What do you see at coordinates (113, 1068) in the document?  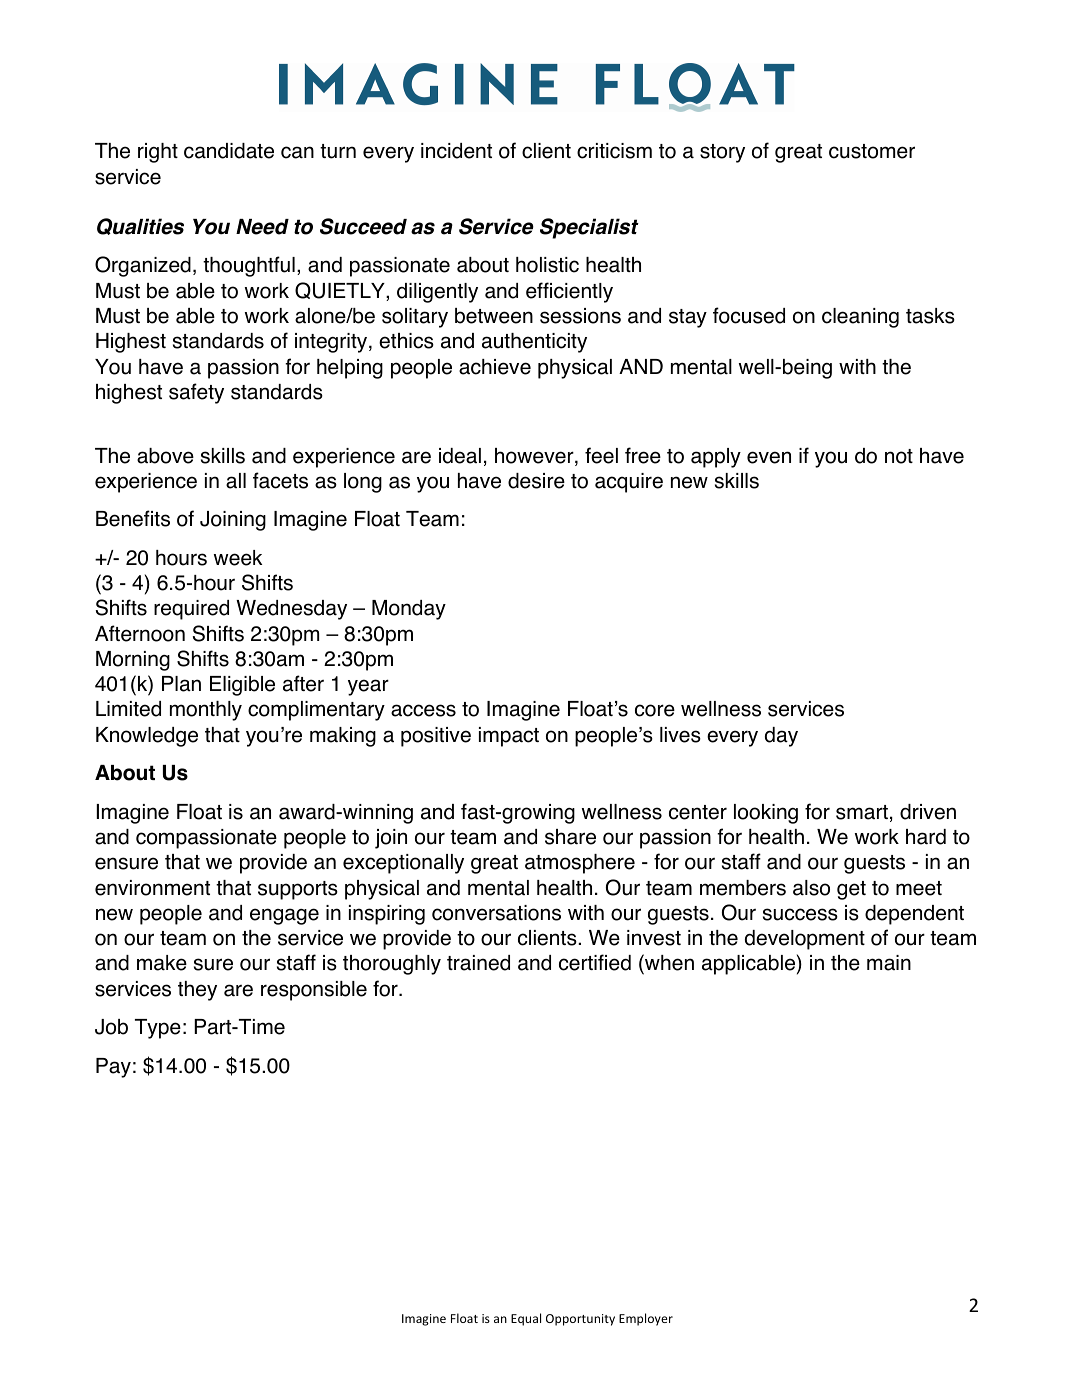 I see `Pay` at bounding box center [113, 1068].
